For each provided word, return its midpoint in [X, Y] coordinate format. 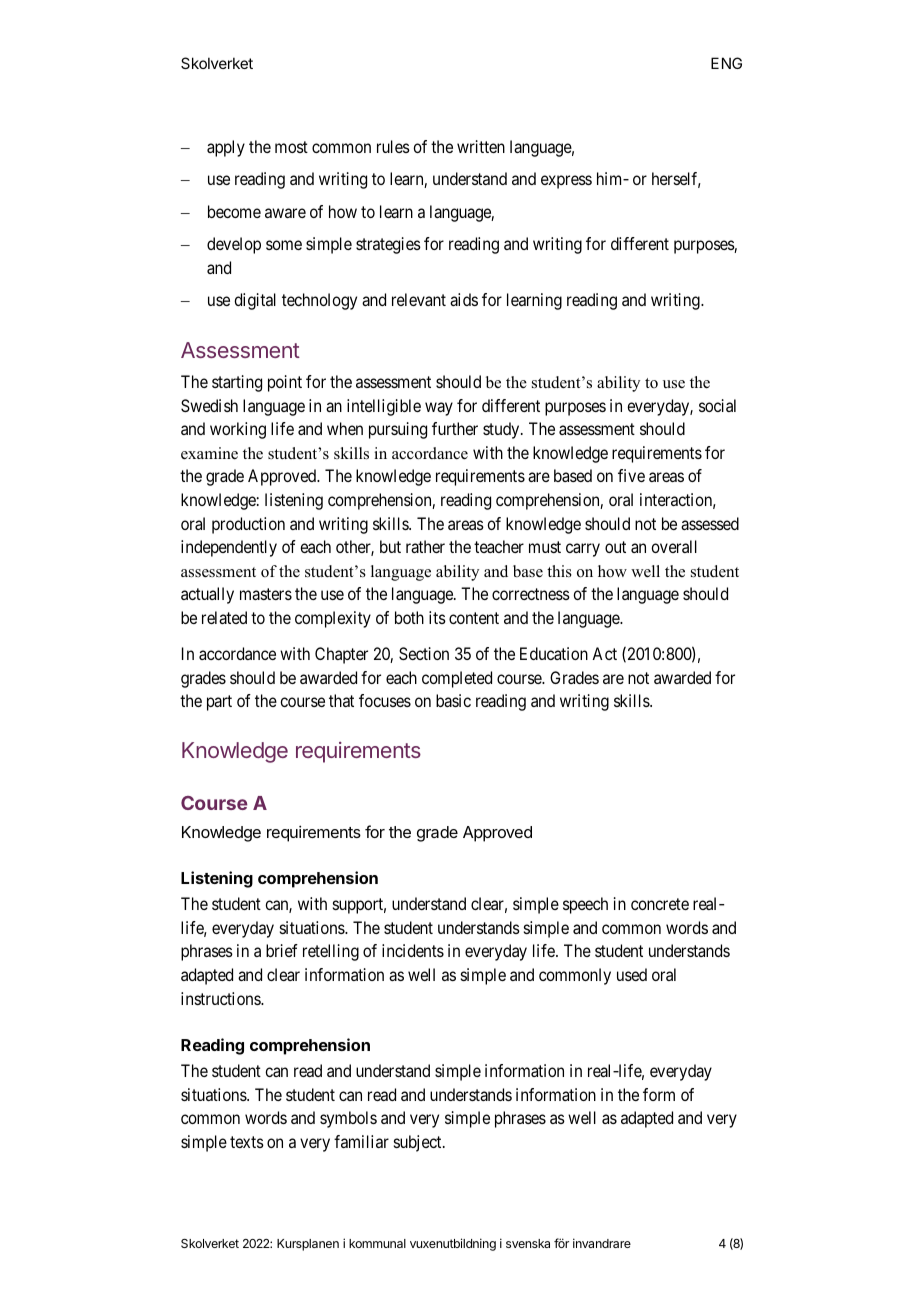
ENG [726, 63]
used [632, 974]
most [291, 147]
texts [247, 1142]
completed [457, 679]
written [481, 146]
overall [674, 546]
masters [266, 594]
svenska [528, 1243]
